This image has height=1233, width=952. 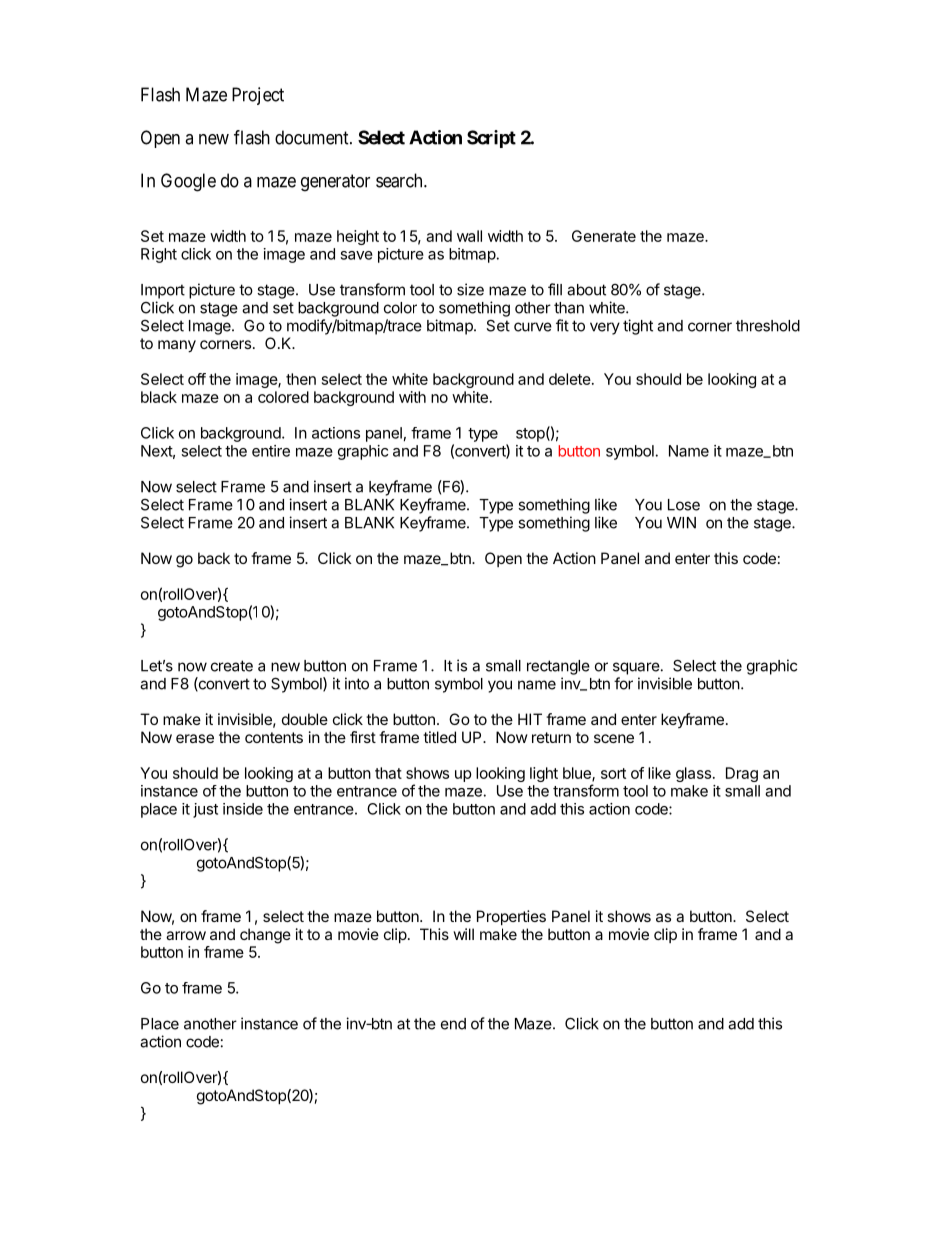 What do you see at coordinates (604, 236) in the image?
I see `Generate` at bounding box center [604, 236].
